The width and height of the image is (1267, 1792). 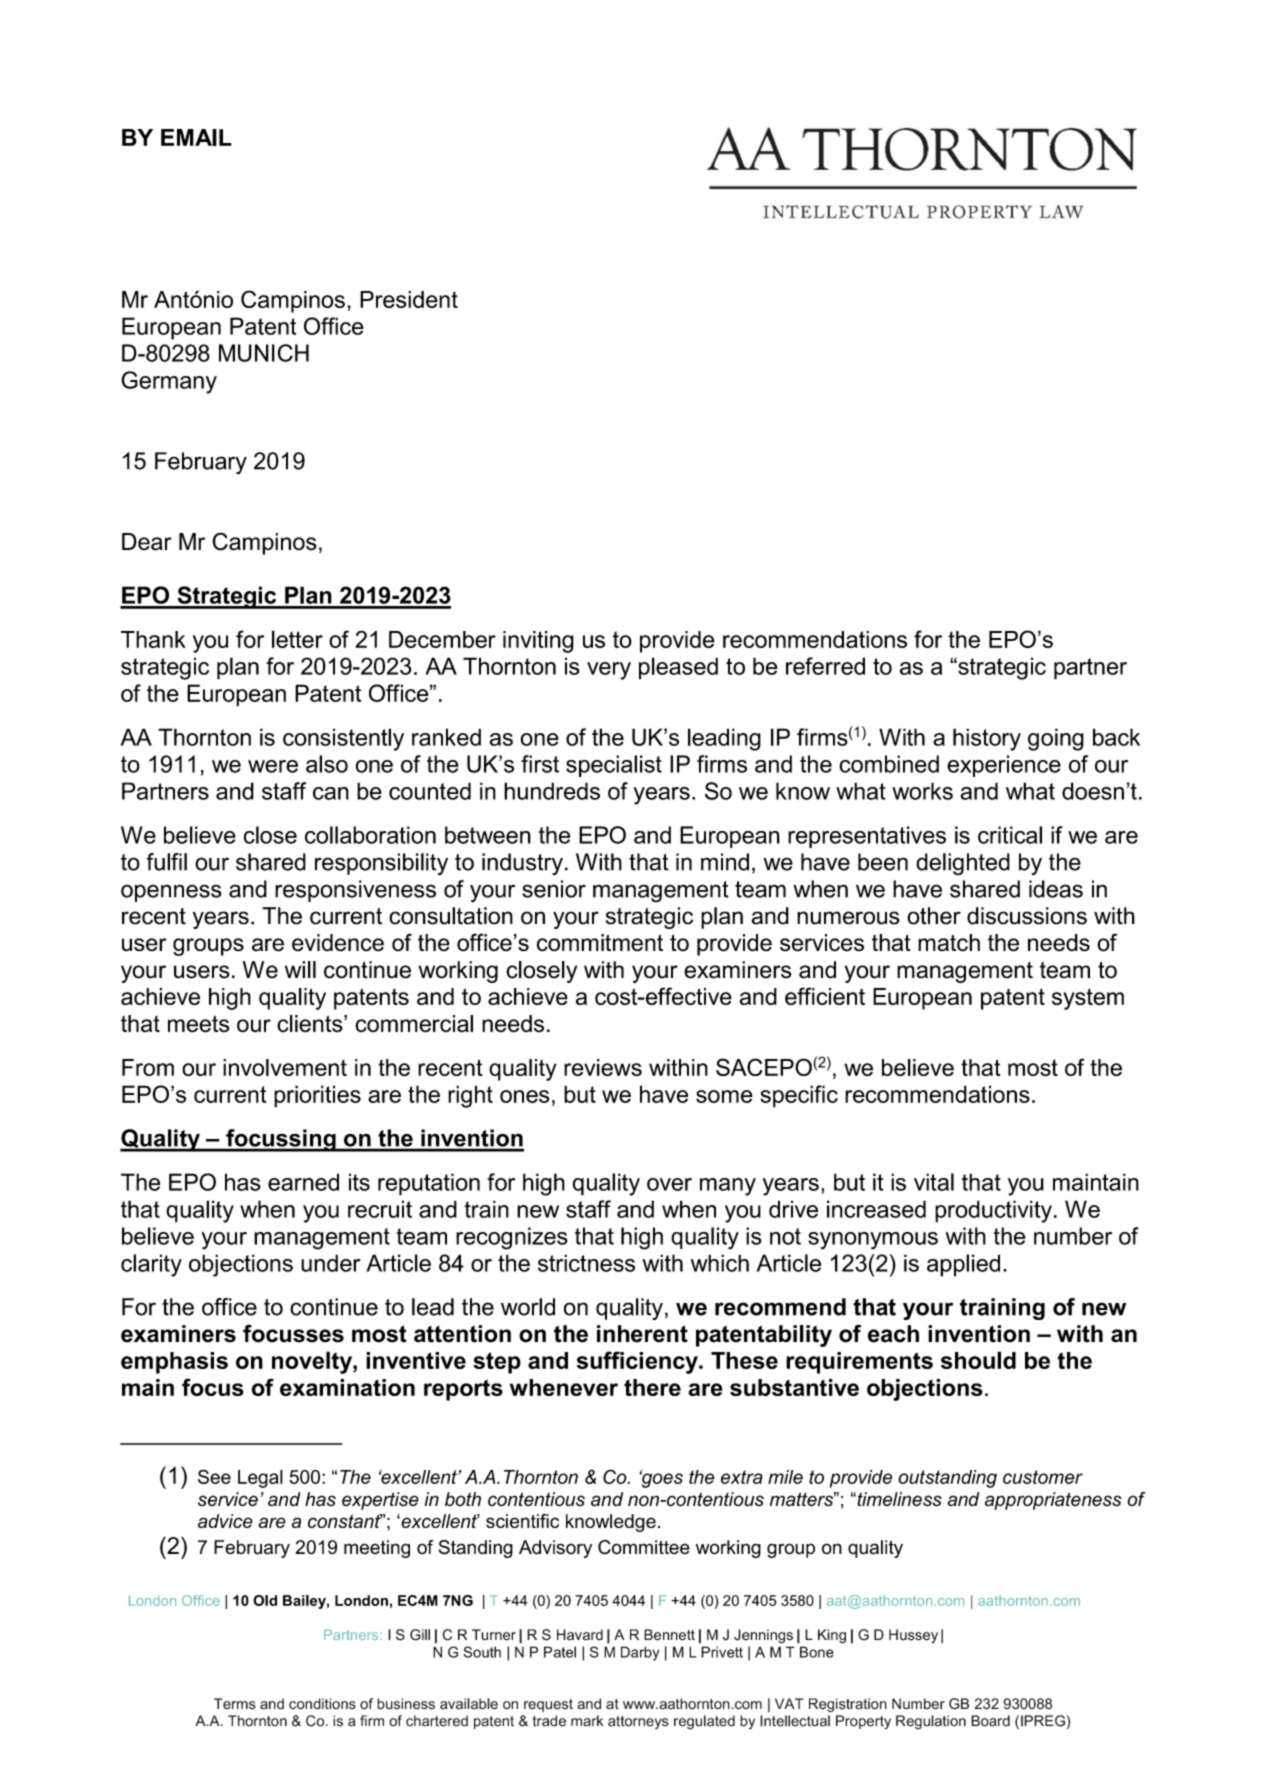 What do you see at coordinates (963, 1265) in the image?
I see `applied` at bounding box center [963, 1265].
